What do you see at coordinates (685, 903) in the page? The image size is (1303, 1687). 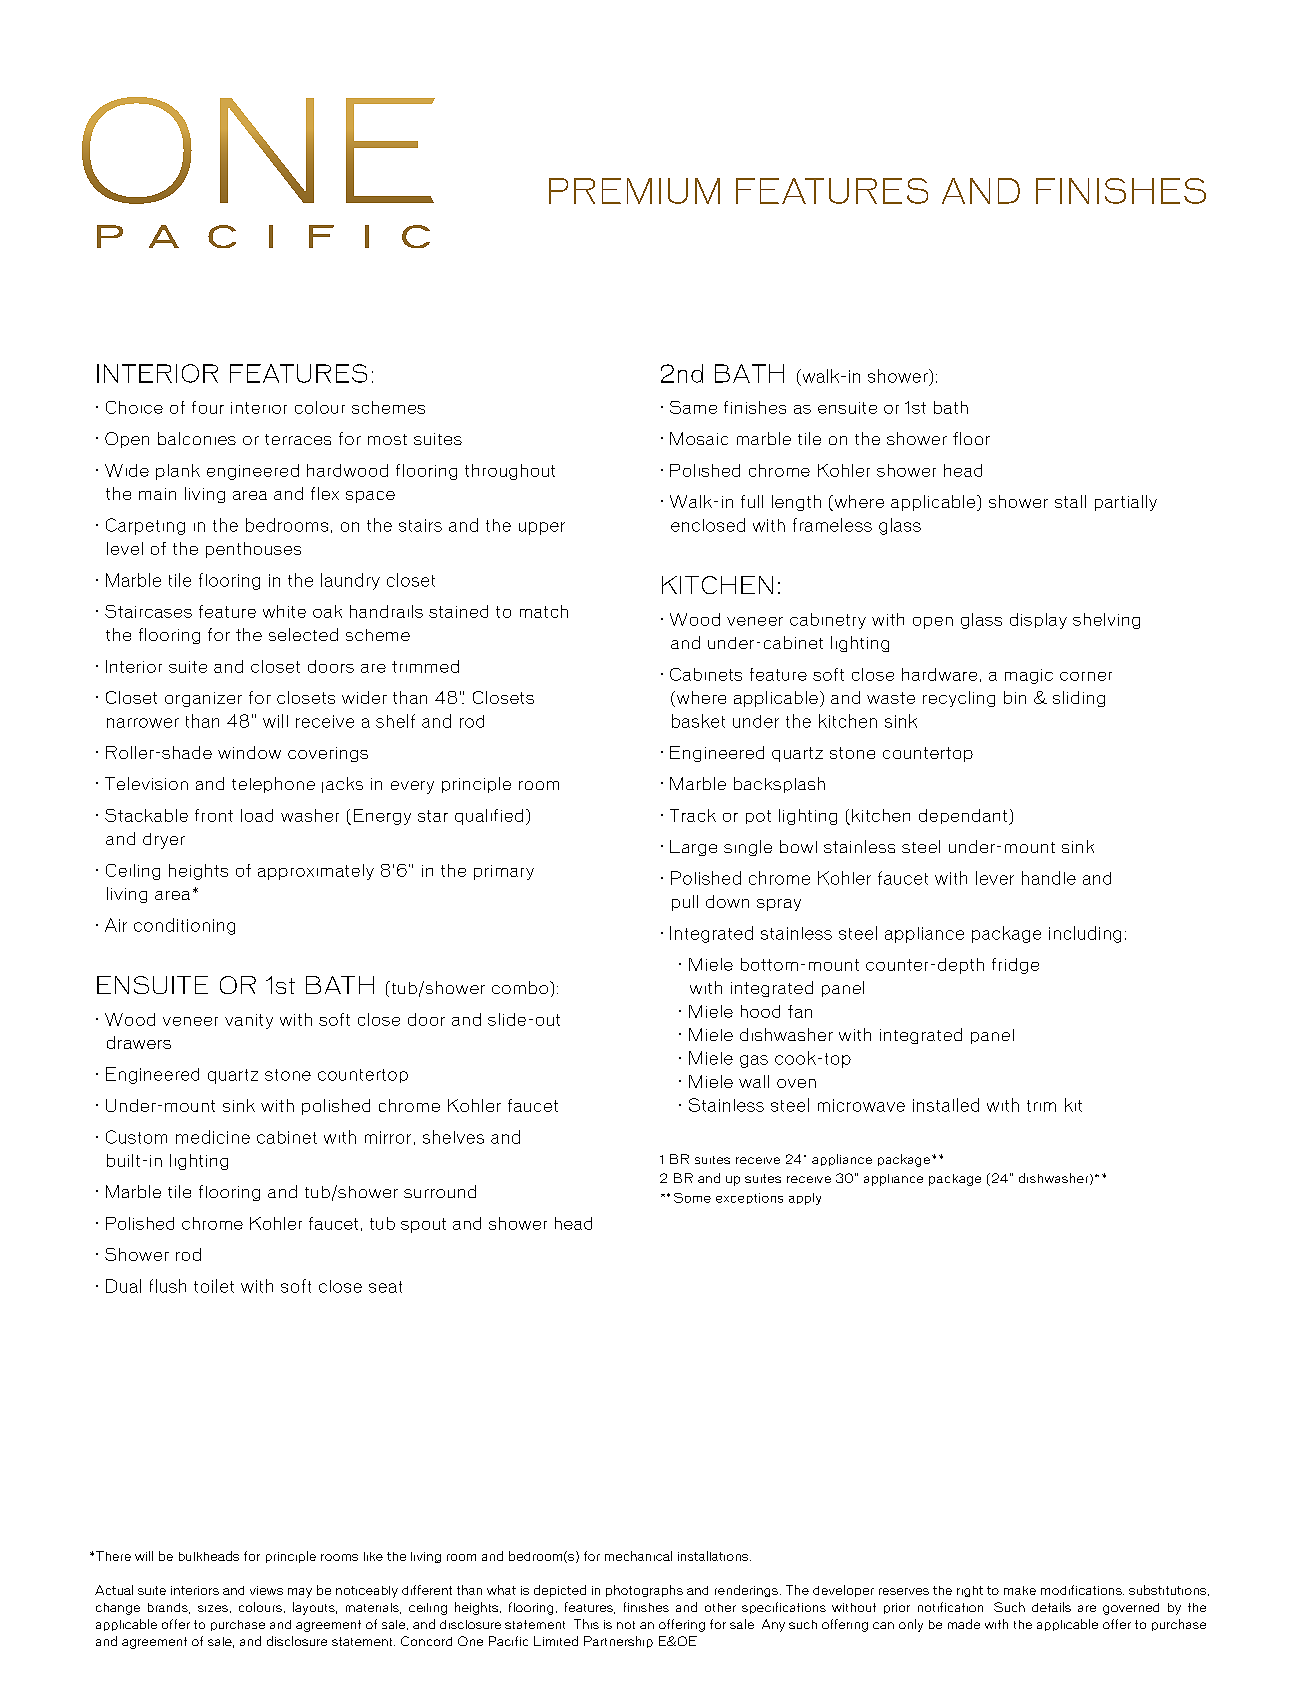 I see `pull` at bounding box center [685, 903].
